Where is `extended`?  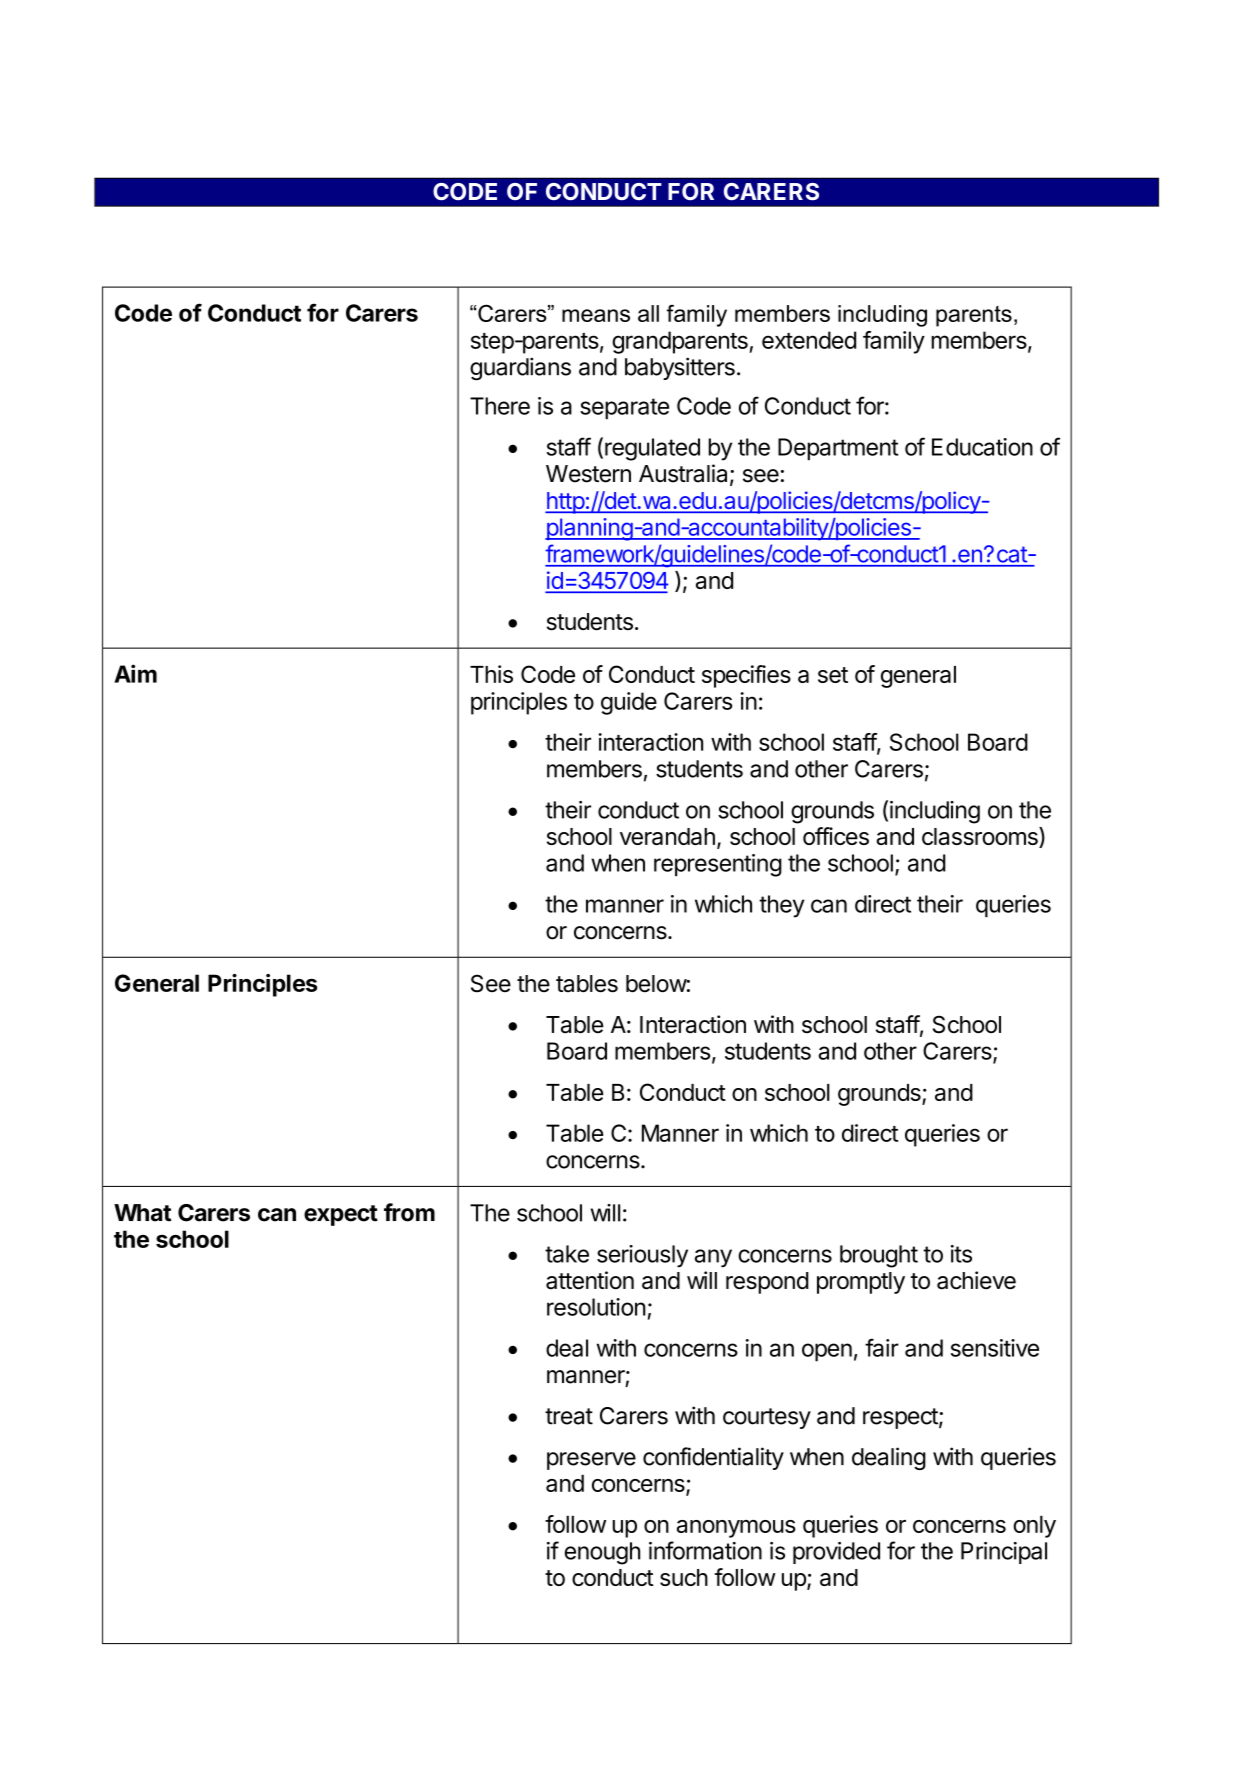
extended is located at coordinates (809, 340).
